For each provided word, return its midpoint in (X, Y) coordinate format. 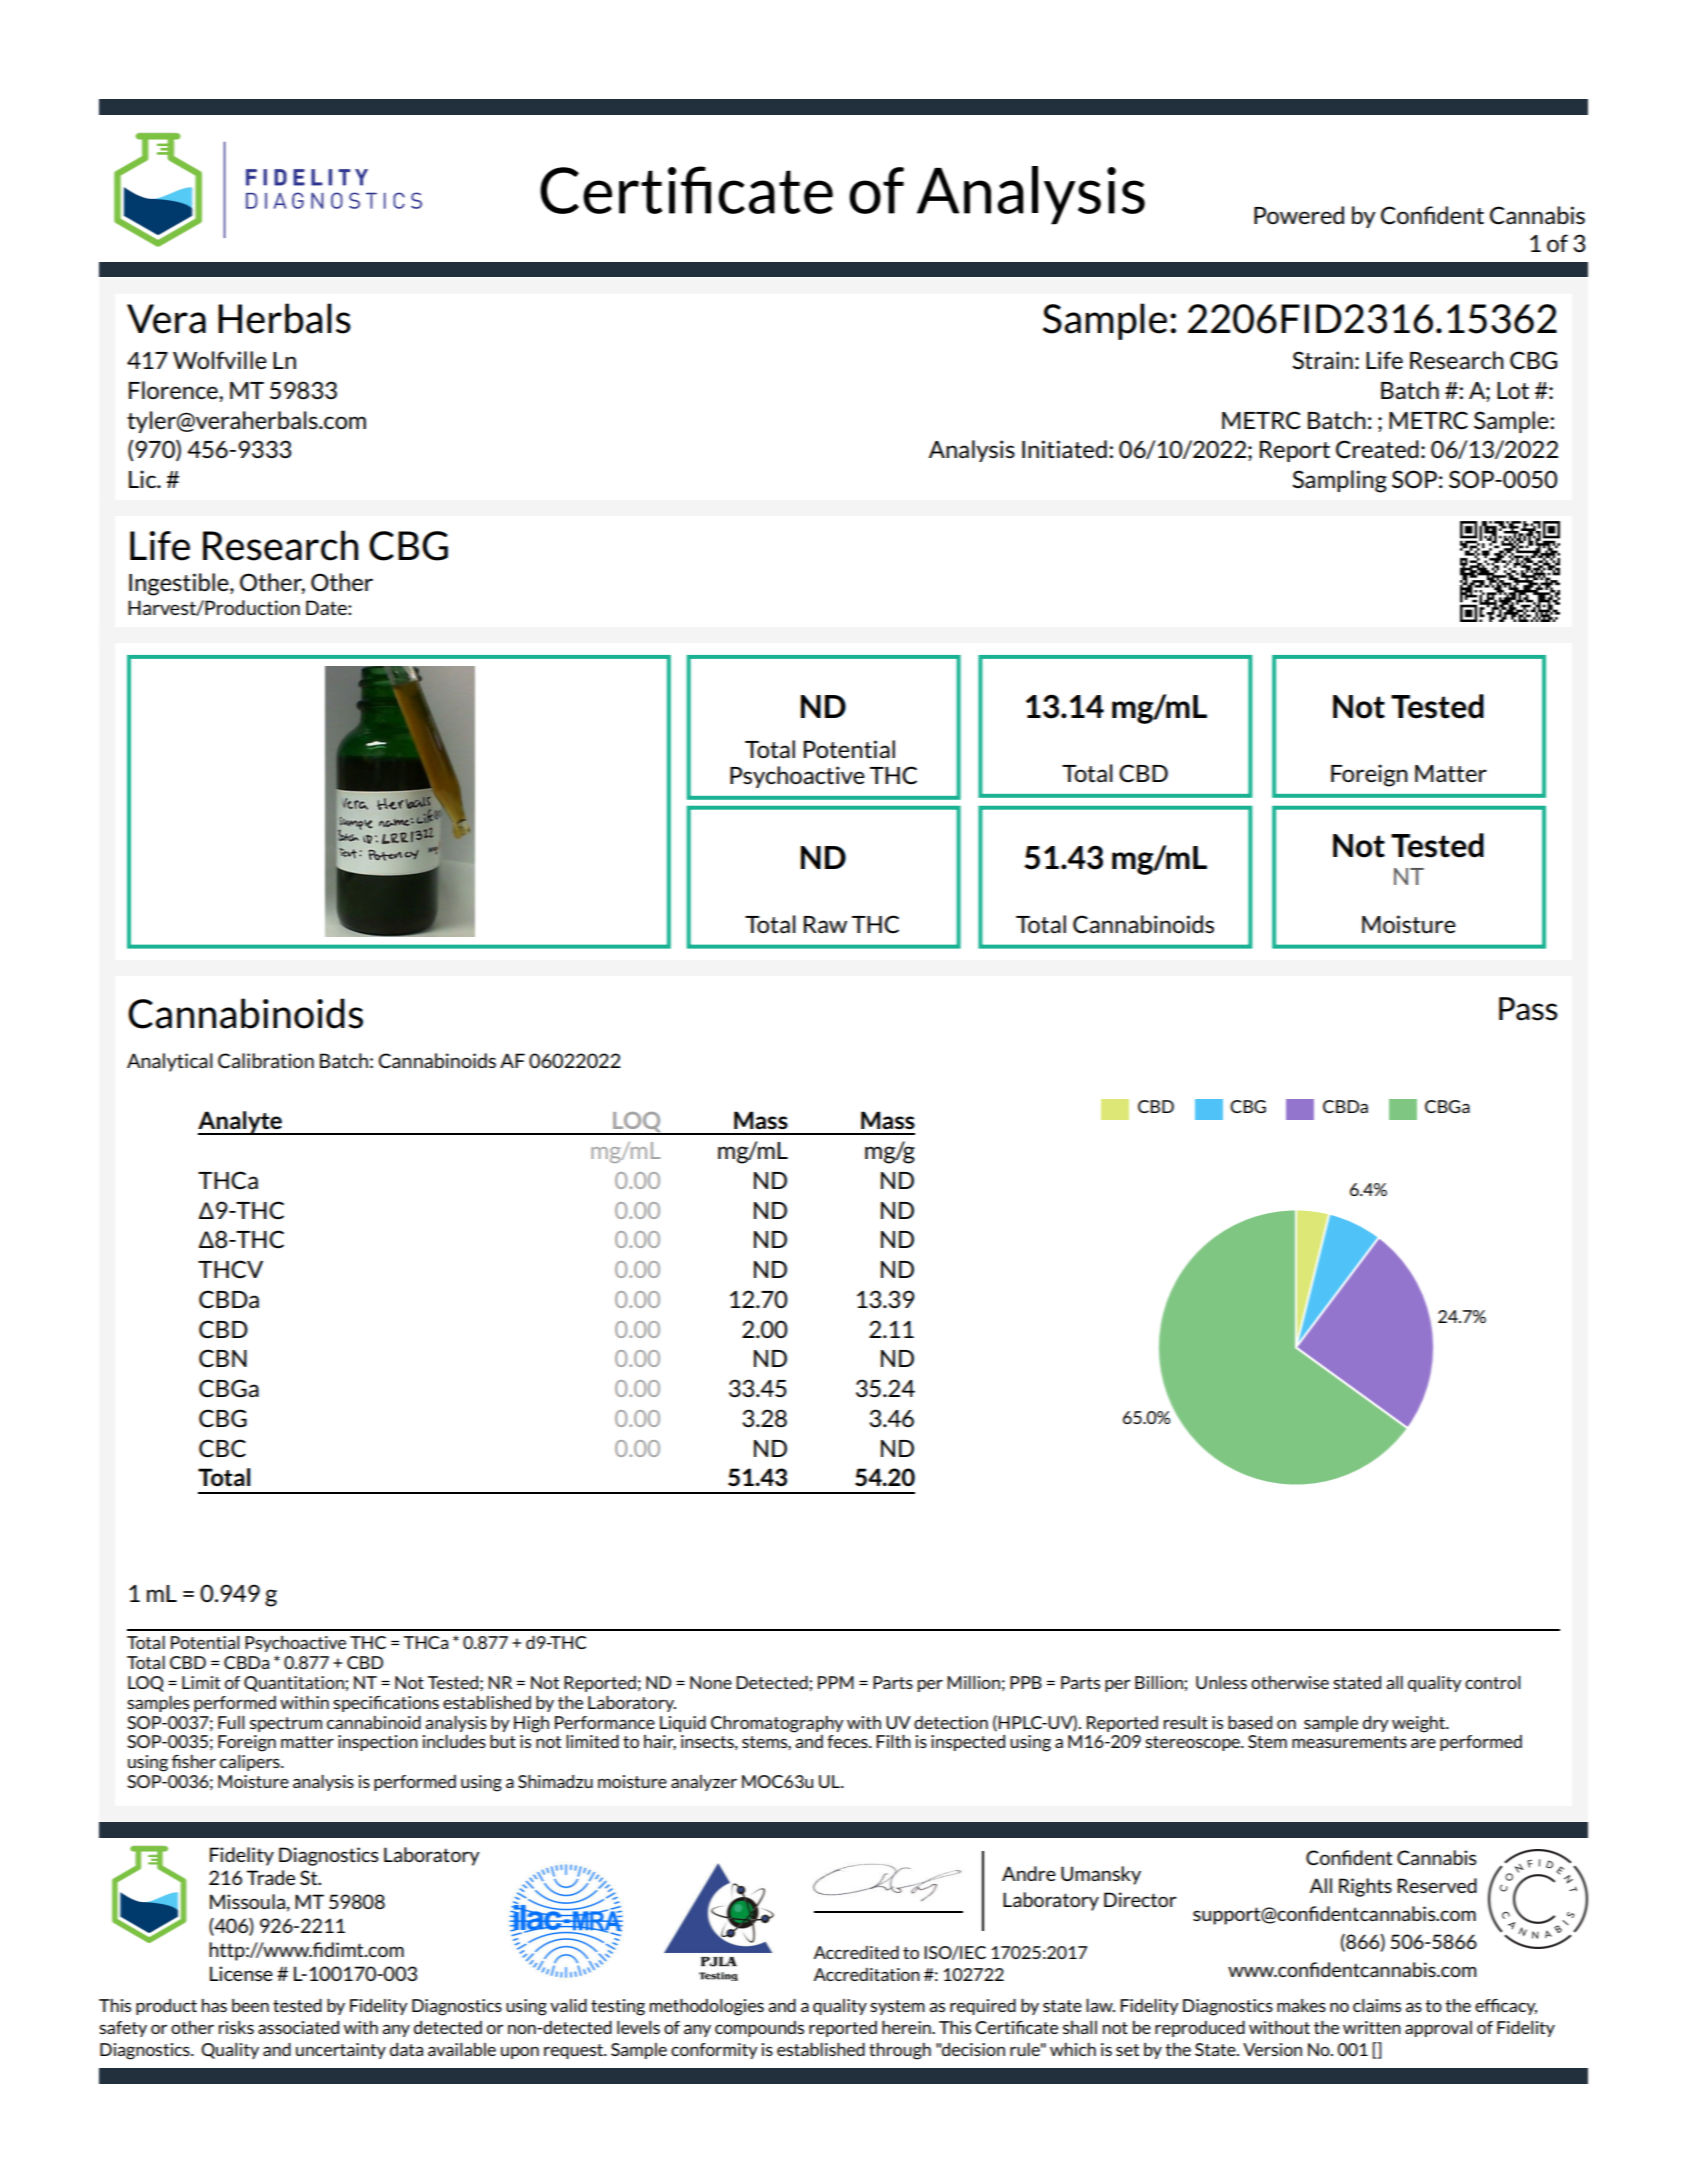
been (250, 2005)
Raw (825, 924)
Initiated (1064, 449)
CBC (222, 1448)
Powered (1299, 215)
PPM (836, 1682)
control (1493, 1682)
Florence (174, 390)
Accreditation (867, 1974)
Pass (1528, 1009)
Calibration (266, 1060)
